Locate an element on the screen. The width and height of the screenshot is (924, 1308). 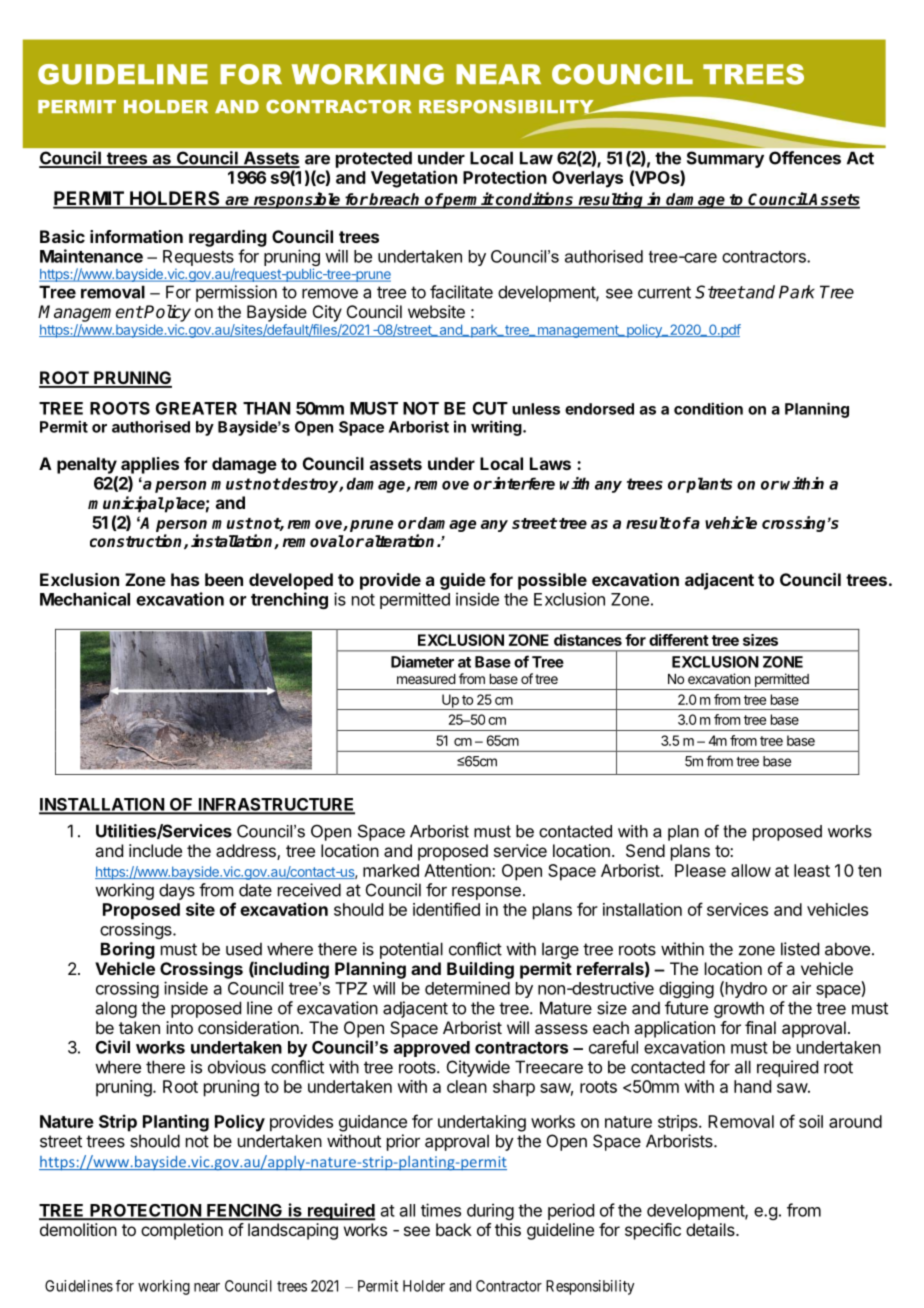
Vegetation is located at coordinates (414, 179).
